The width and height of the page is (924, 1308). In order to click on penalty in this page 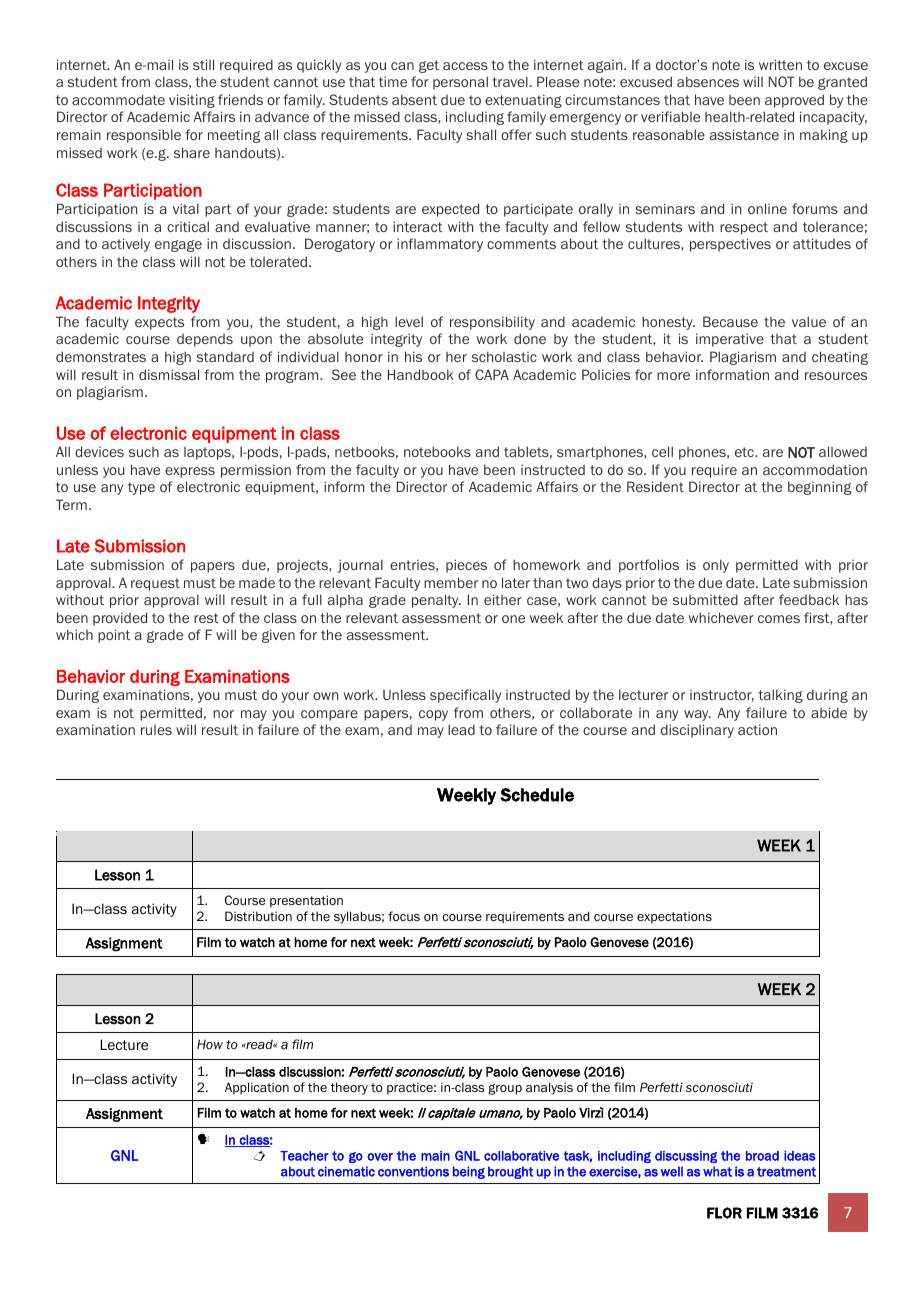, I will do `click(436, 601)`.
